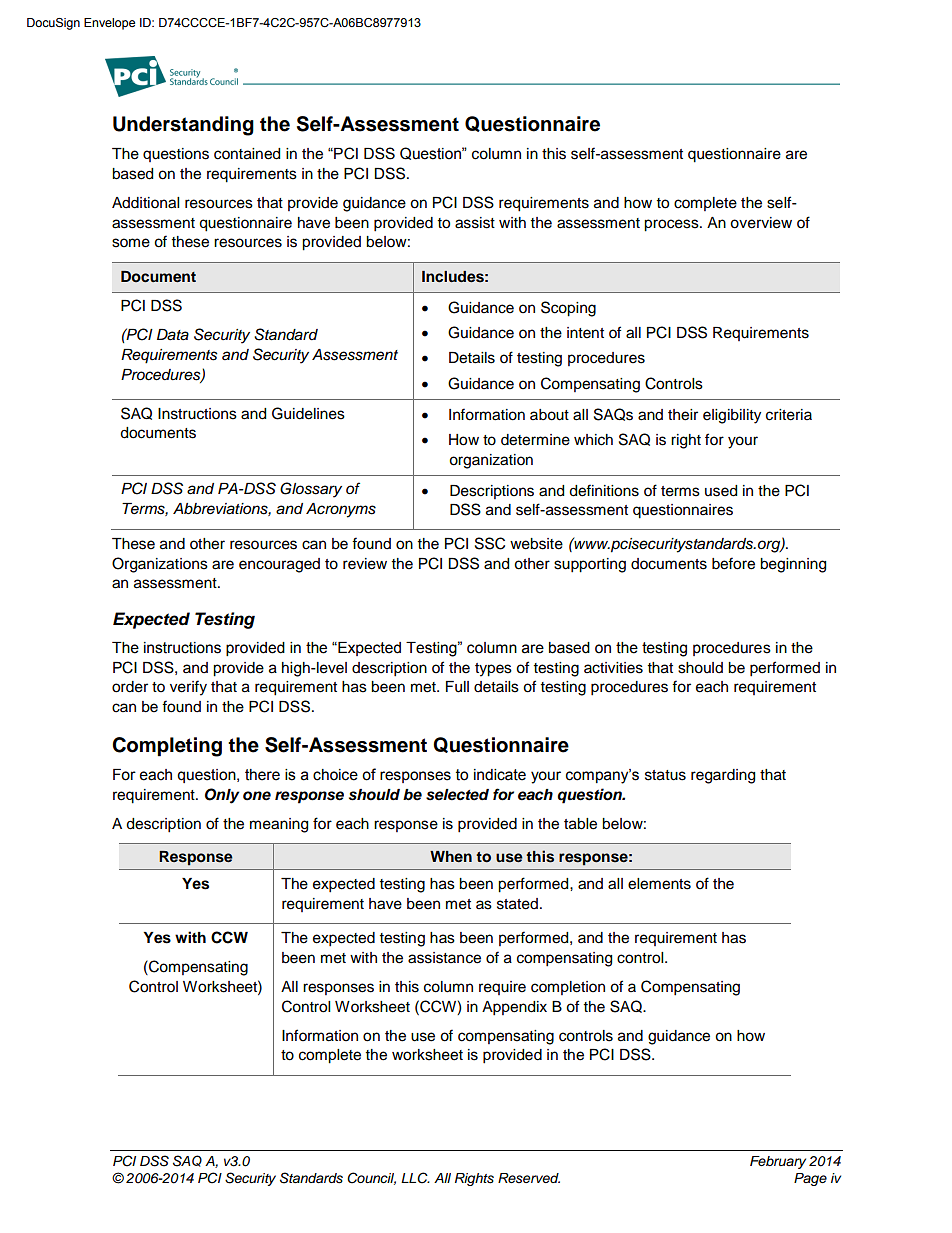  Describe the element at coordinates (371, 1178) in the screenshot. I see `Council` at that location.
